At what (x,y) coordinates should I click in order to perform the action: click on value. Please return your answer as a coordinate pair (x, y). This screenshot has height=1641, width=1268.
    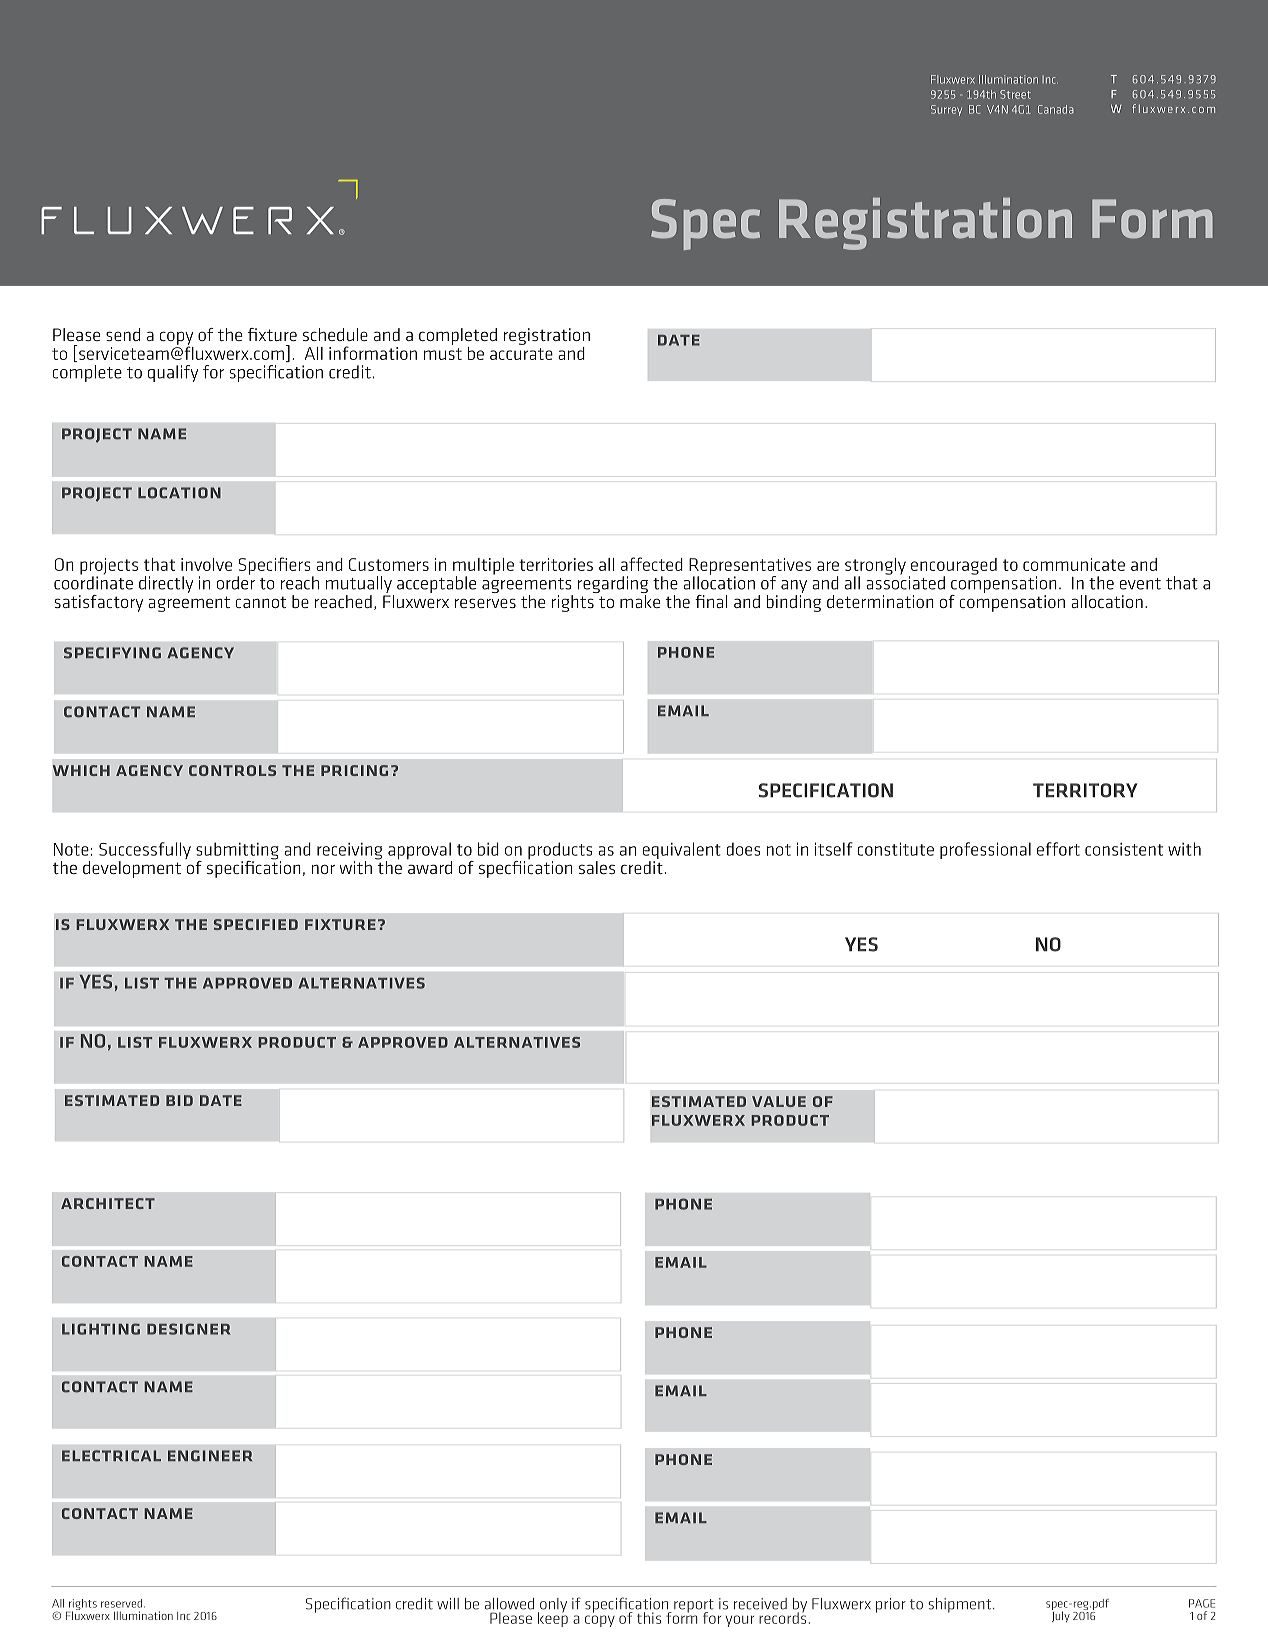
    Looking at the image, I should click on (779, 1101).
